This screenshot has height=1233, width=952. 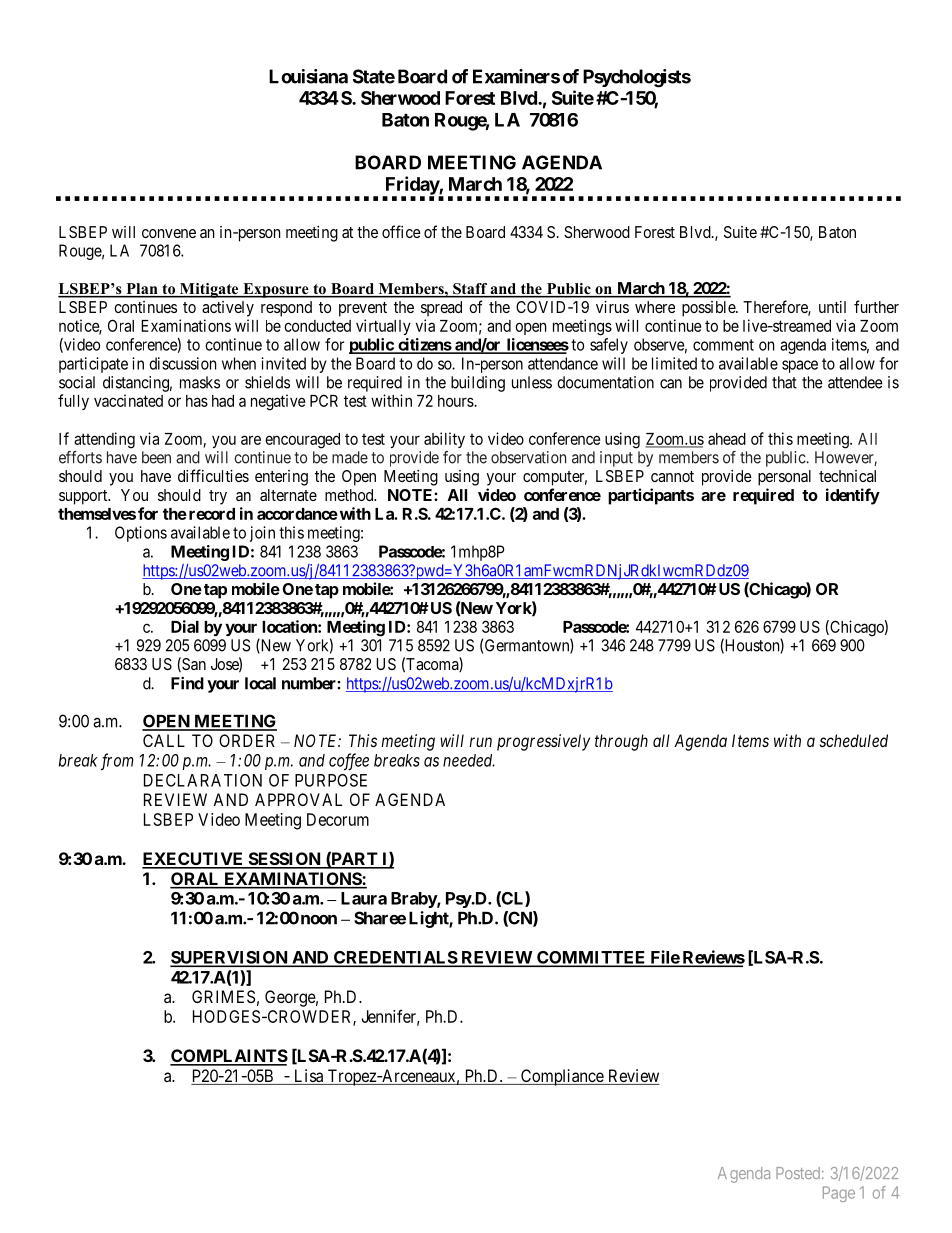 What do you see at coordinates (308, 1077) in the screenshot?
I see `Lisa` at bounding box center [308, 1077].
